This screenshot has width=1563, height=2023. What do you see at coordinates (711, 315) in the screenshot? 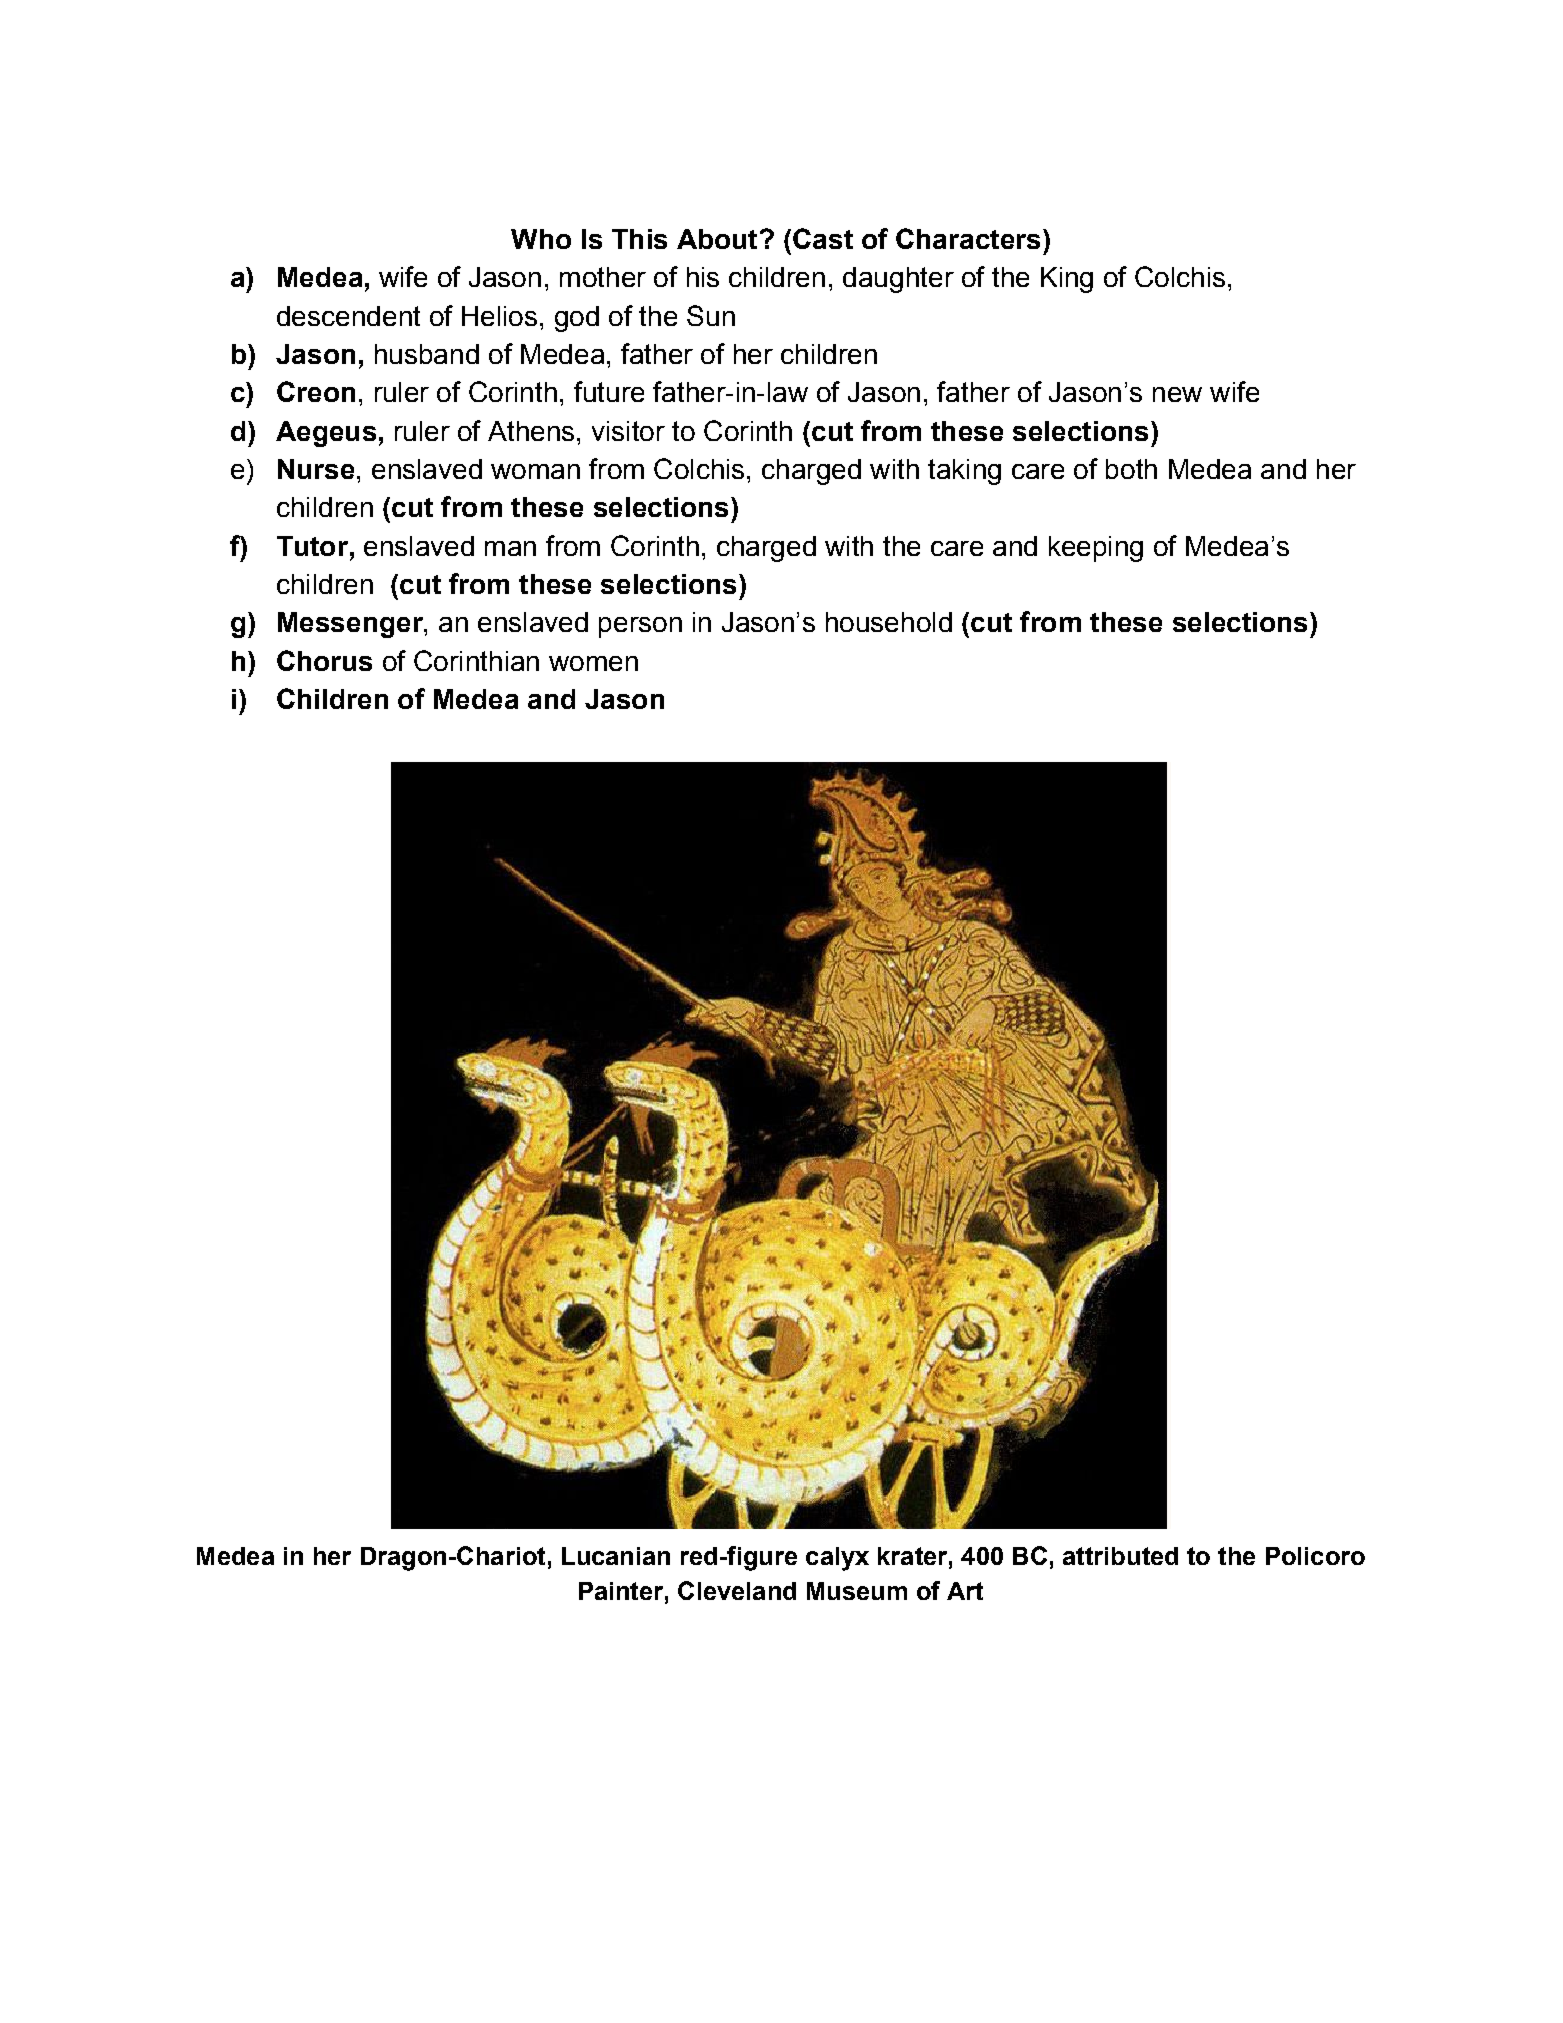
I see `Sun` at bounding box center [711, 315].
